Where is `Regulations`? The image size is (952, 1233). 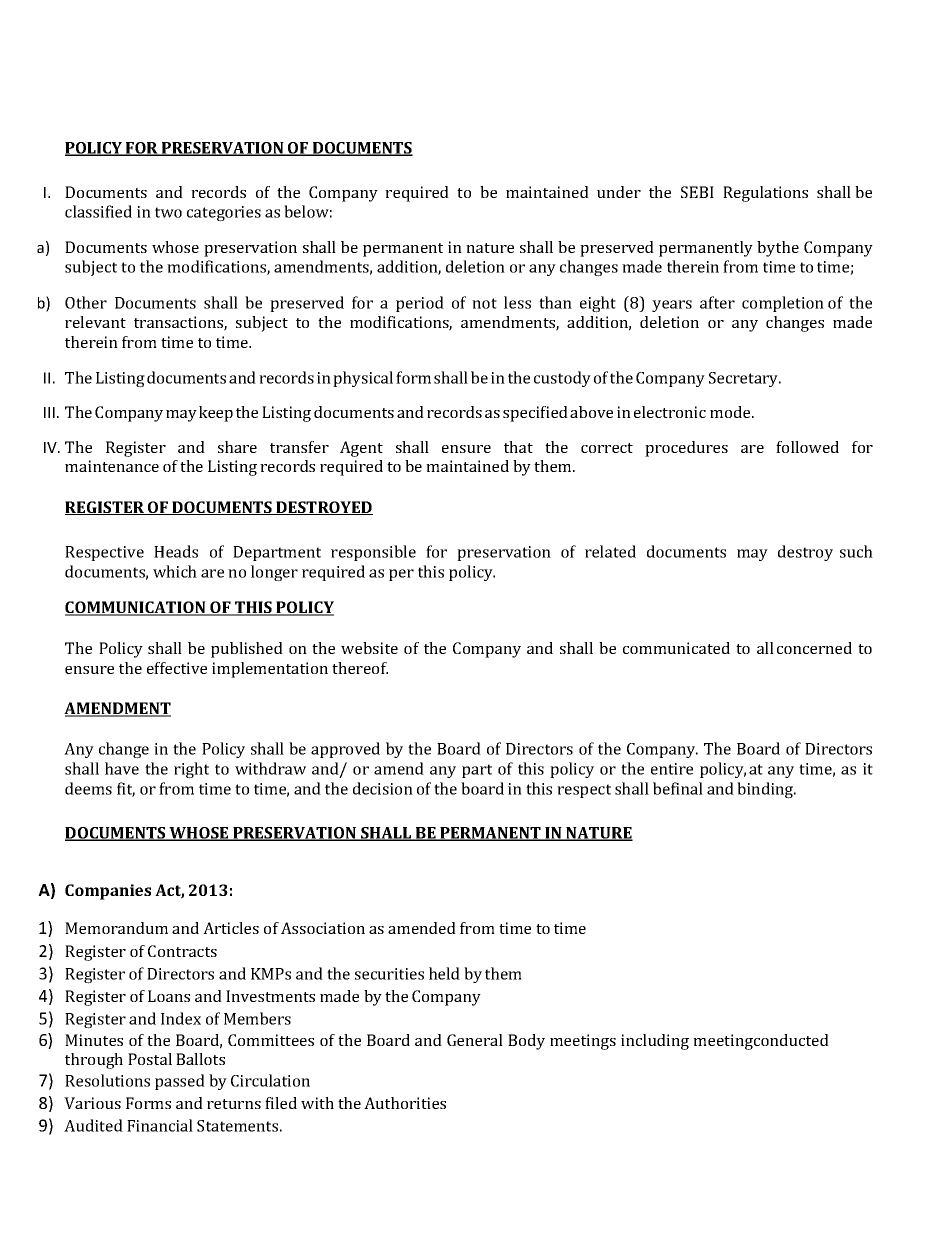
Regulations is located at coordinates (765, 194).
